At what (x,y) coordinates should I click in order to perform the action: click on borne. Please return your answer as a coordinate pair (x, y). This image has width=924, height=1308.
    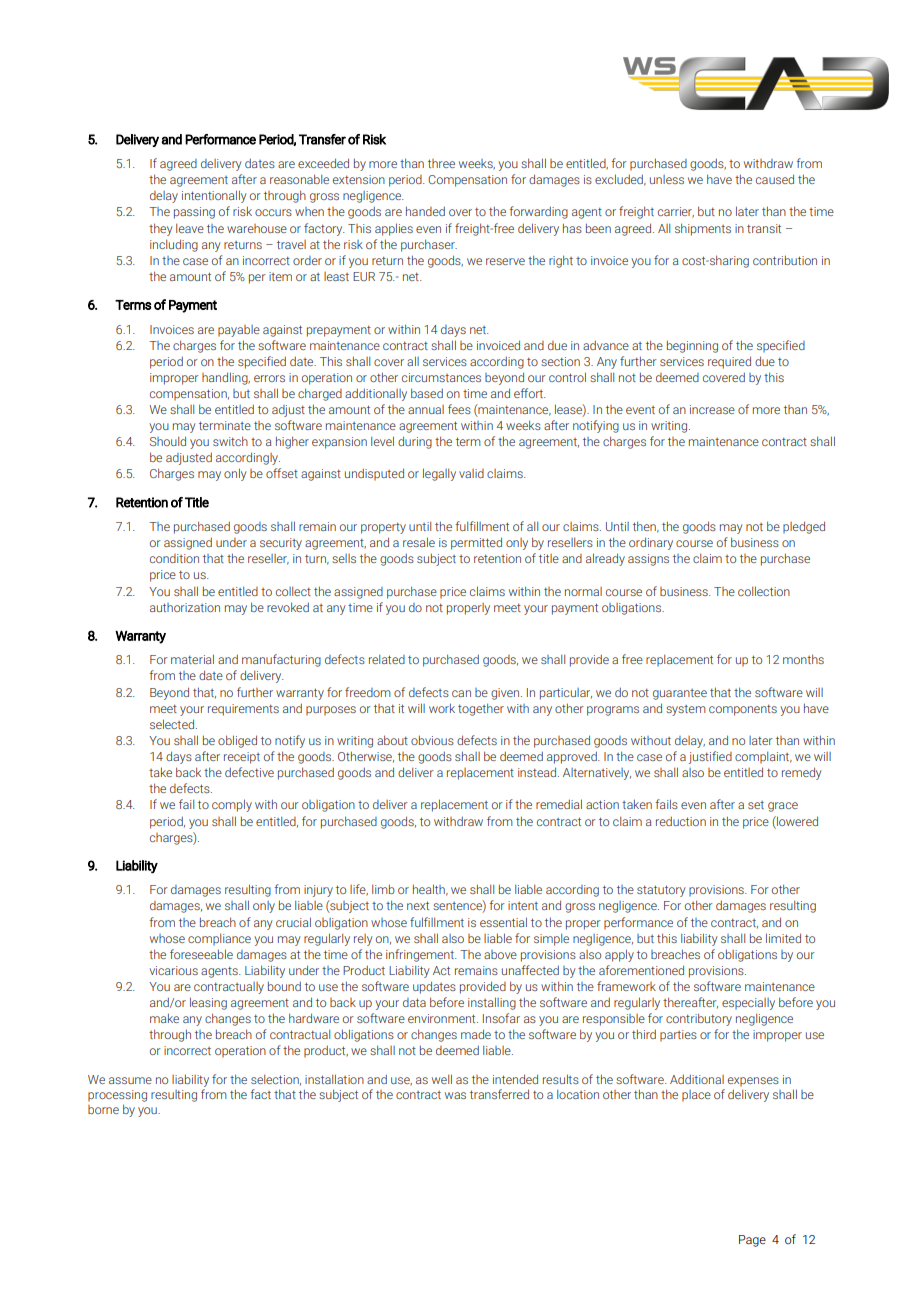
    Looking at the image, I should click on (103, 1109).
